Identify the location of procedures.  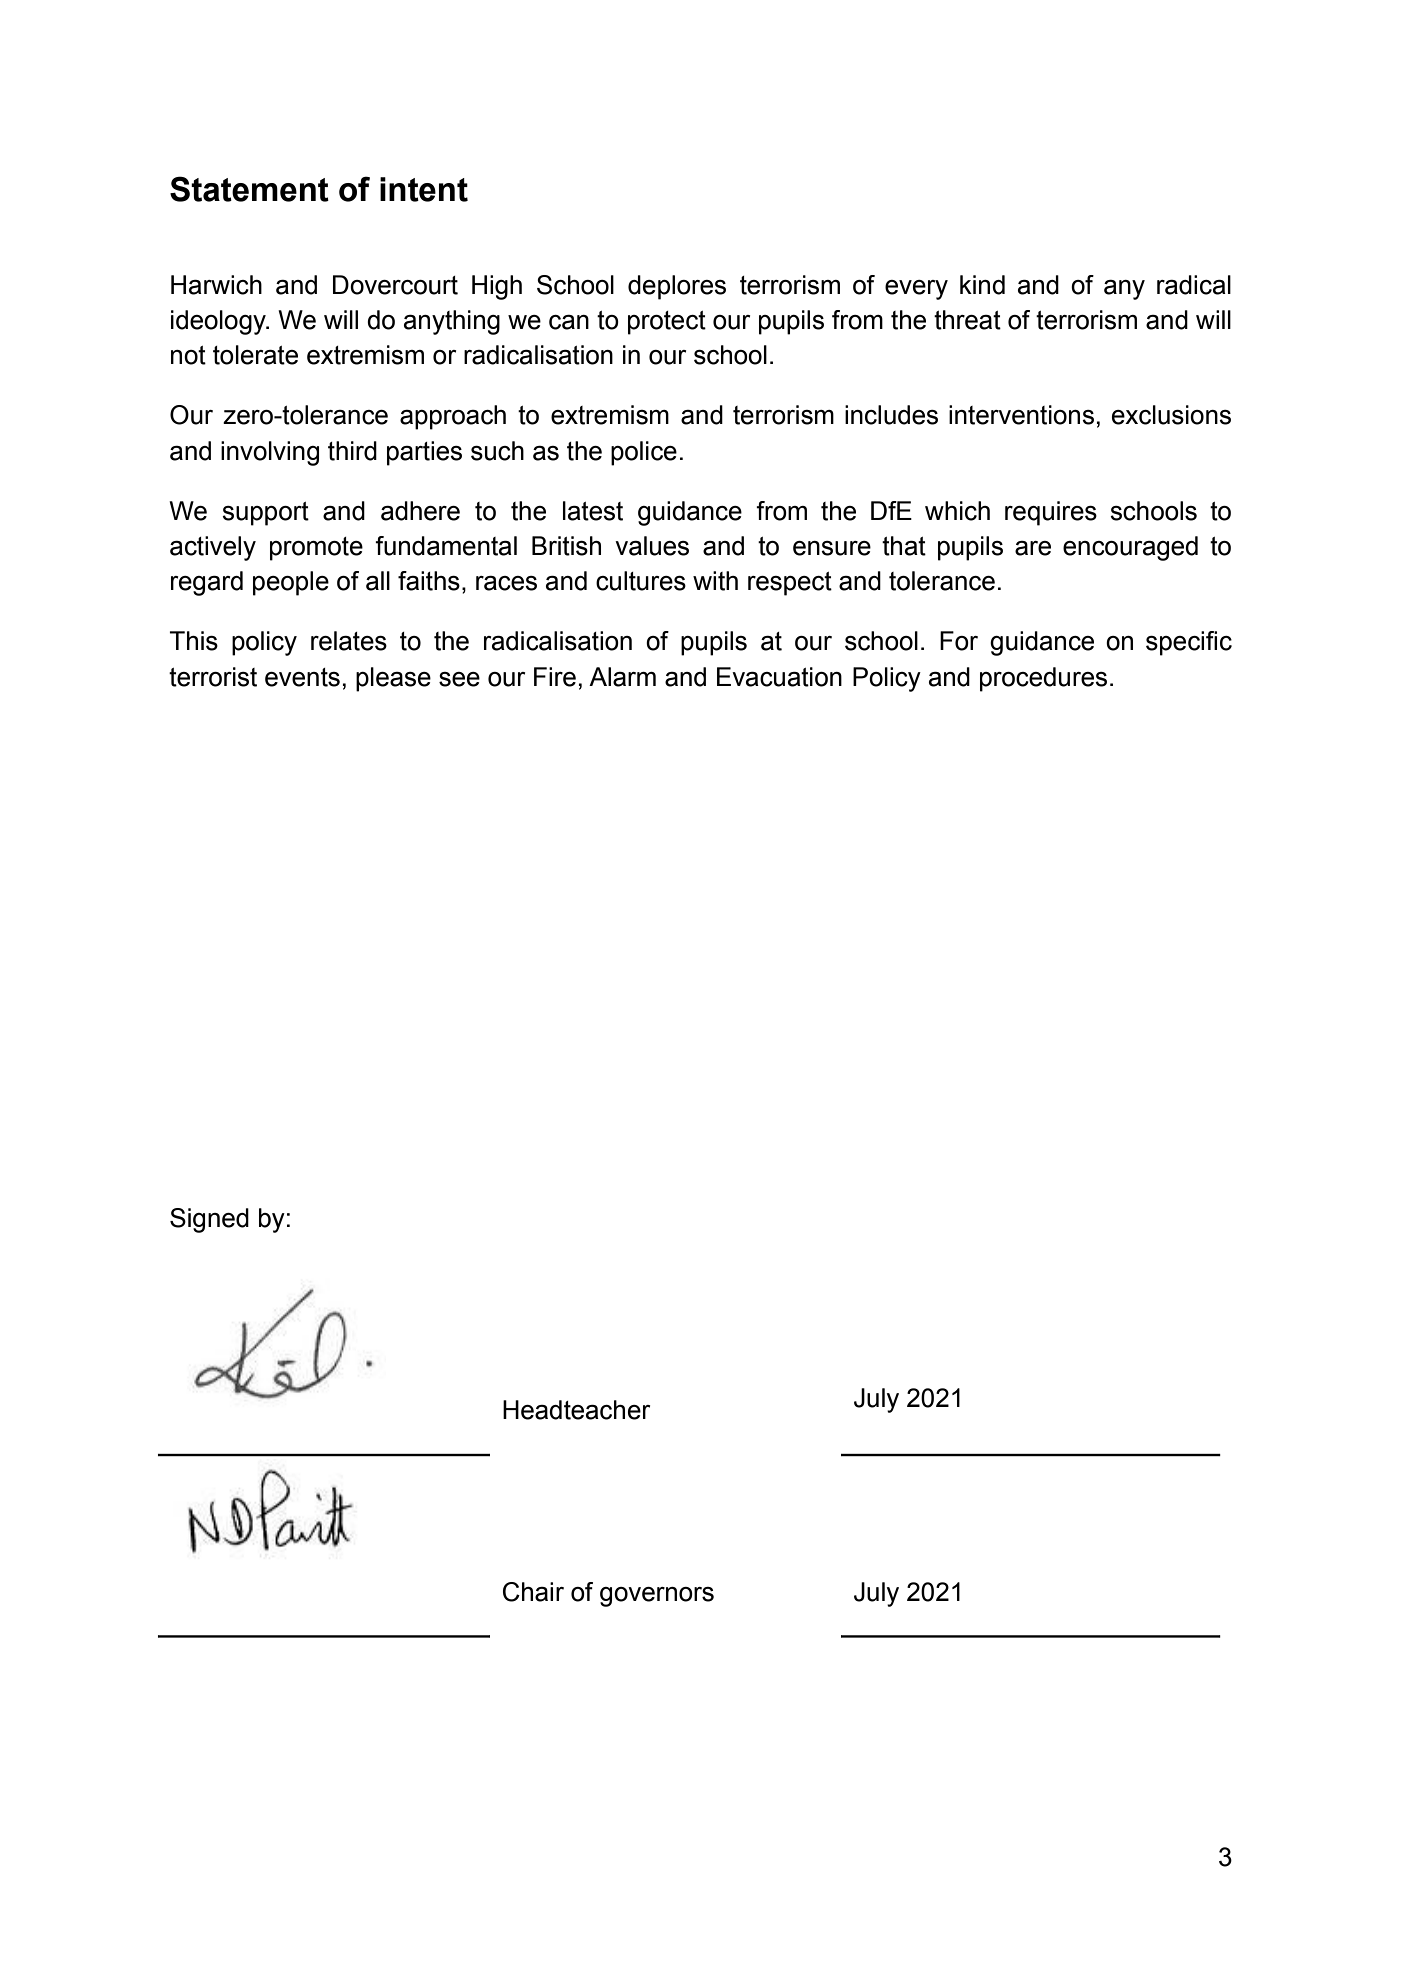
(1043, 679).
